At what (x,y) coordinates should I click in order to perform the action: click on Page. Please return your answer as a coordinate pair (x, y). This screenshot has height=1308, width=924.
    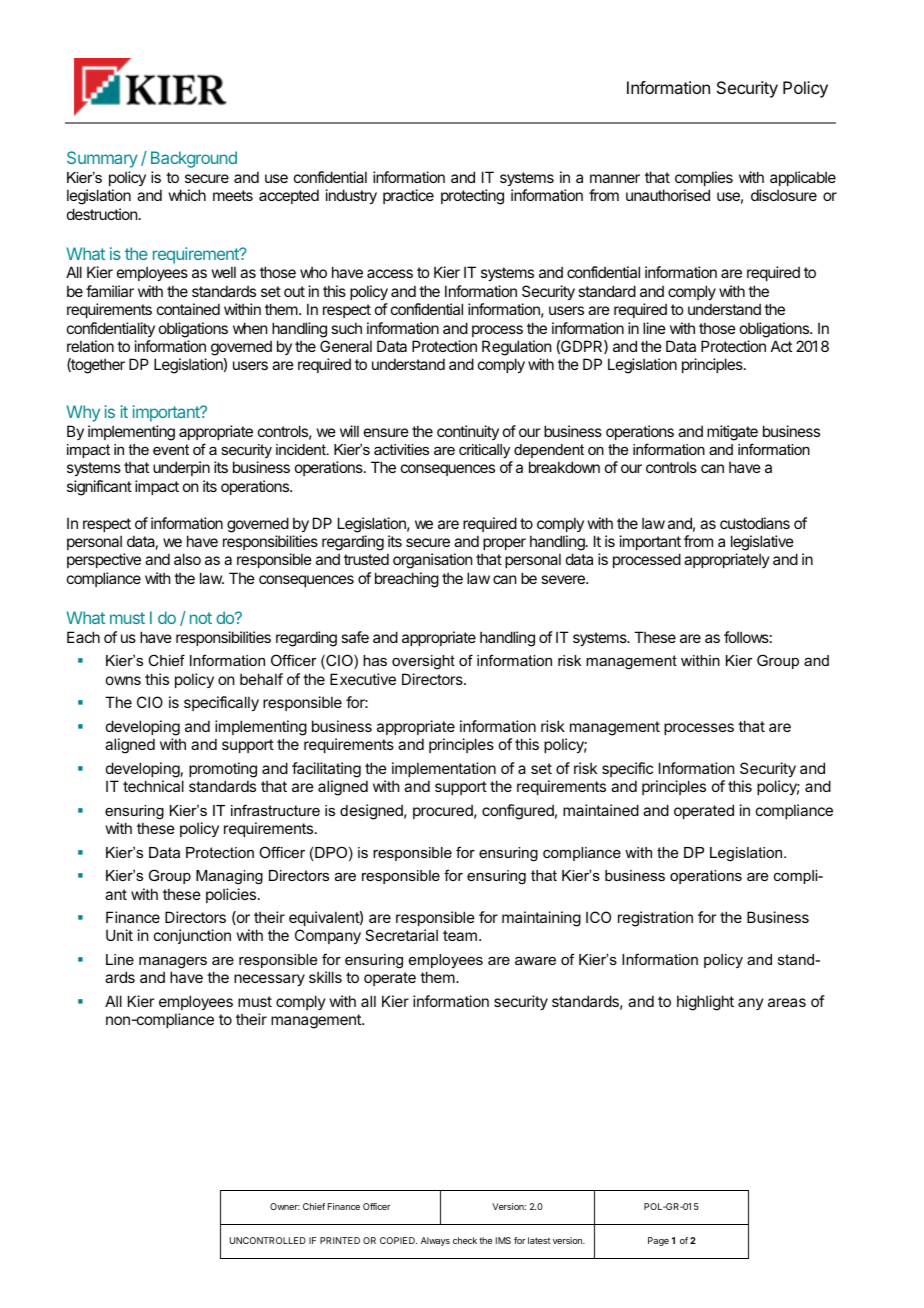
    Looking at the image, I should click on (658, 1241).
